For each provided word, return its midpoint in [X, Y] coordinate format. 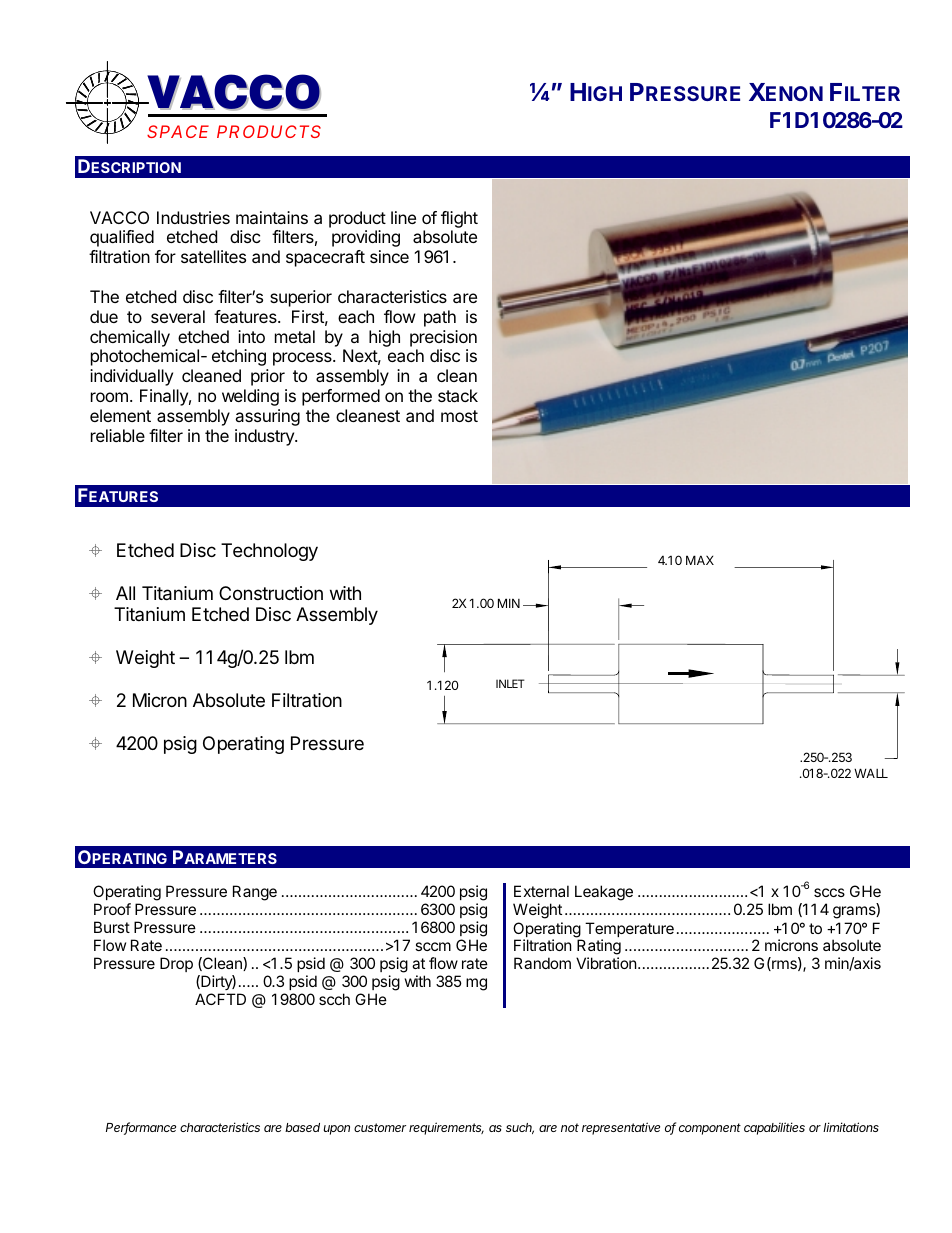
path [440, 318]
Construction [271, 593]
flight [459, 219]
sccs [829, 892]
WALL [871, 773]
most [459, 416]
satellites [213, 256]
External [541, 891]
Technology [269, 552]
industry [265, 437]
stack [458, 395]
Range [255, 893]
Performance [141, 1128]
